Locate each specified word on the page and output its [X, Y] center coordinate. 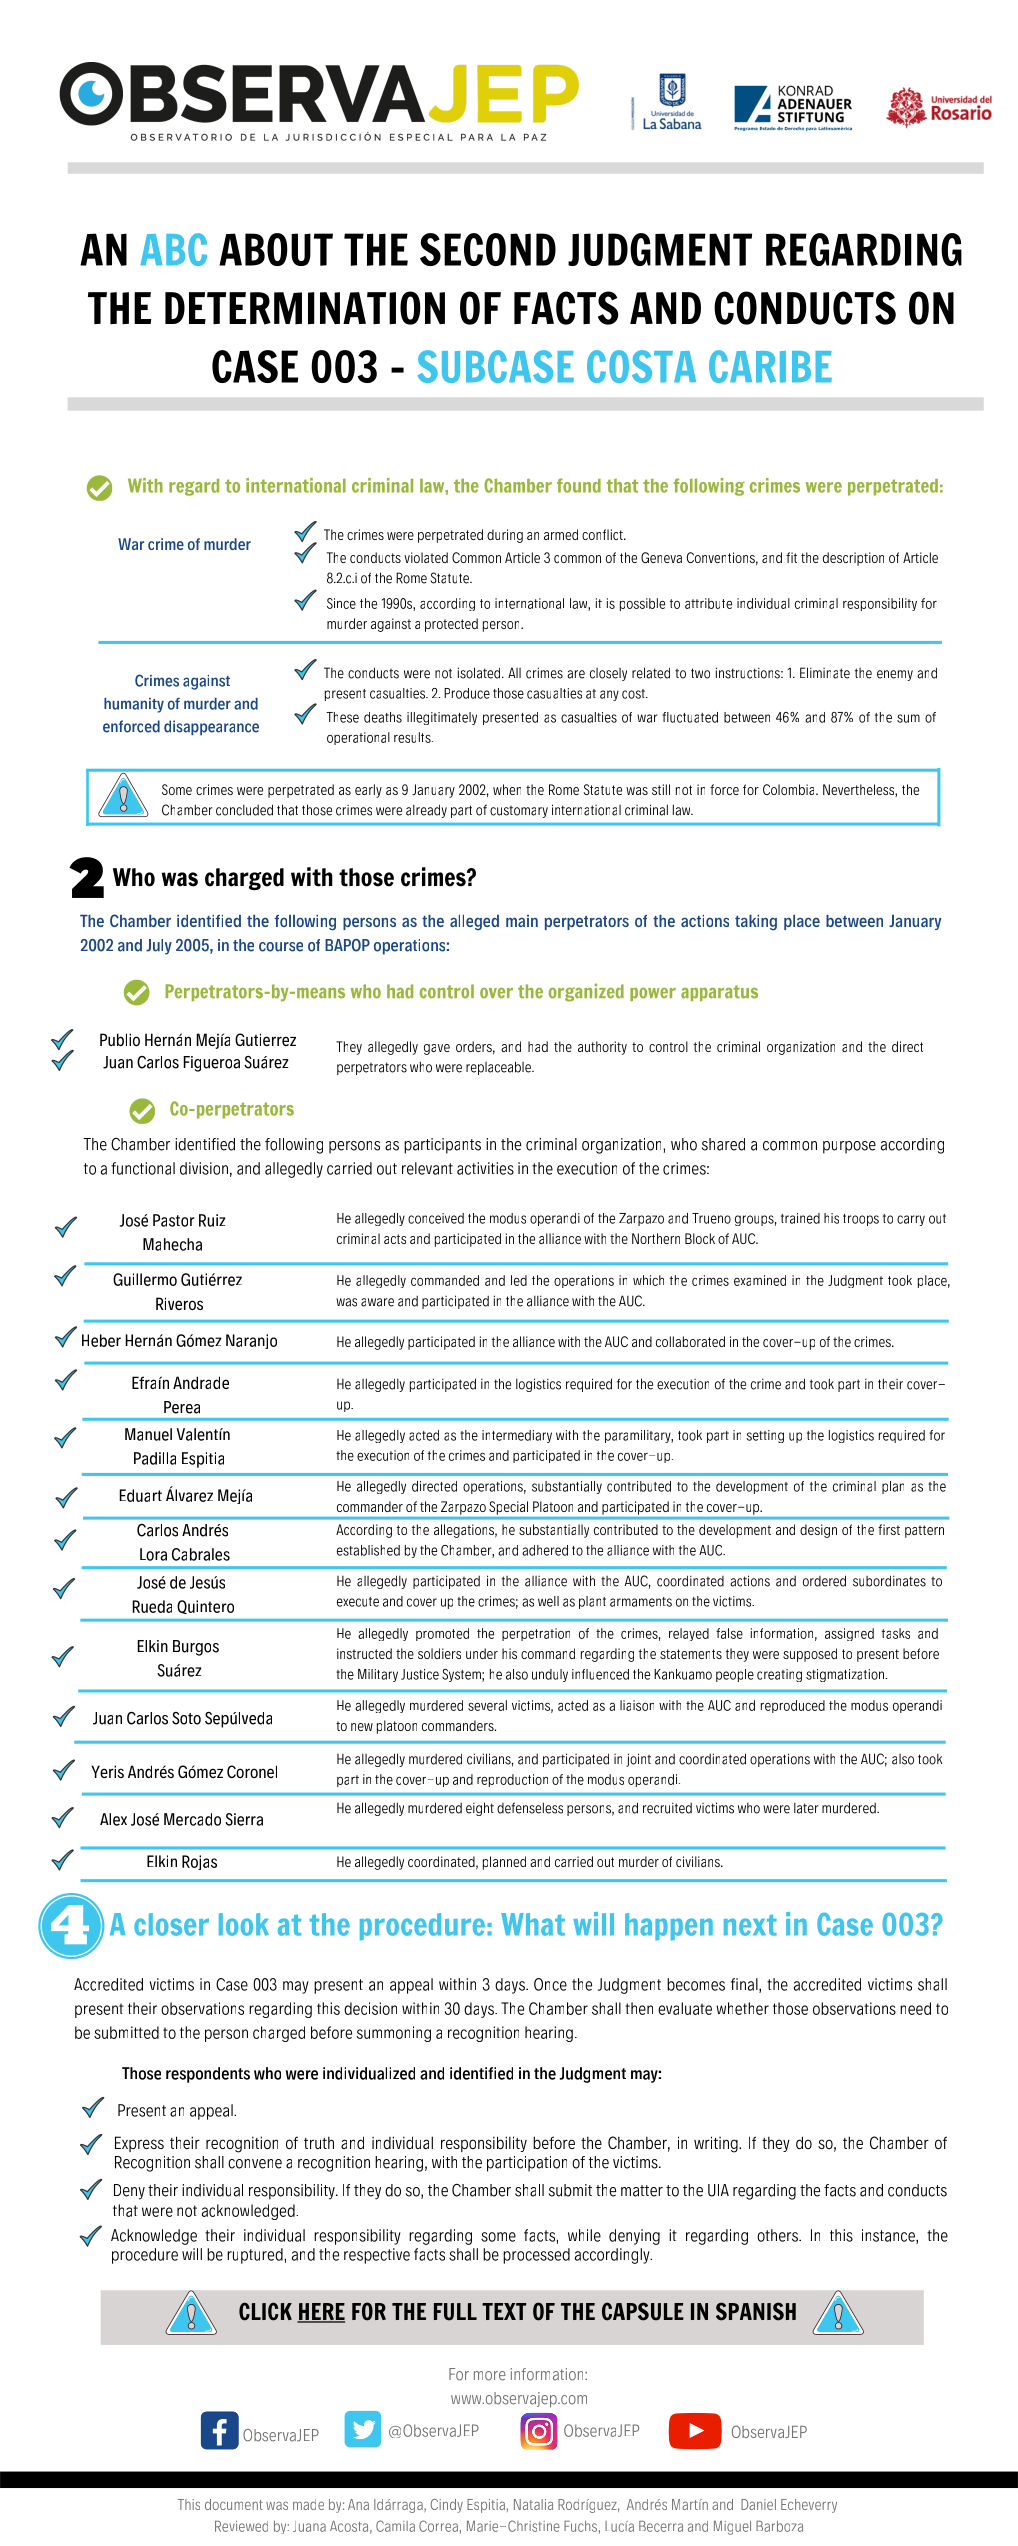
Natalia [533, 2504]
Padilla [155, 1458]
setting [765, 1436]
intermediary [517, 1436]
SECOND [488, 249]
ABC [174, 249]
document [234, 2504]
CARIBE [770, 366]
